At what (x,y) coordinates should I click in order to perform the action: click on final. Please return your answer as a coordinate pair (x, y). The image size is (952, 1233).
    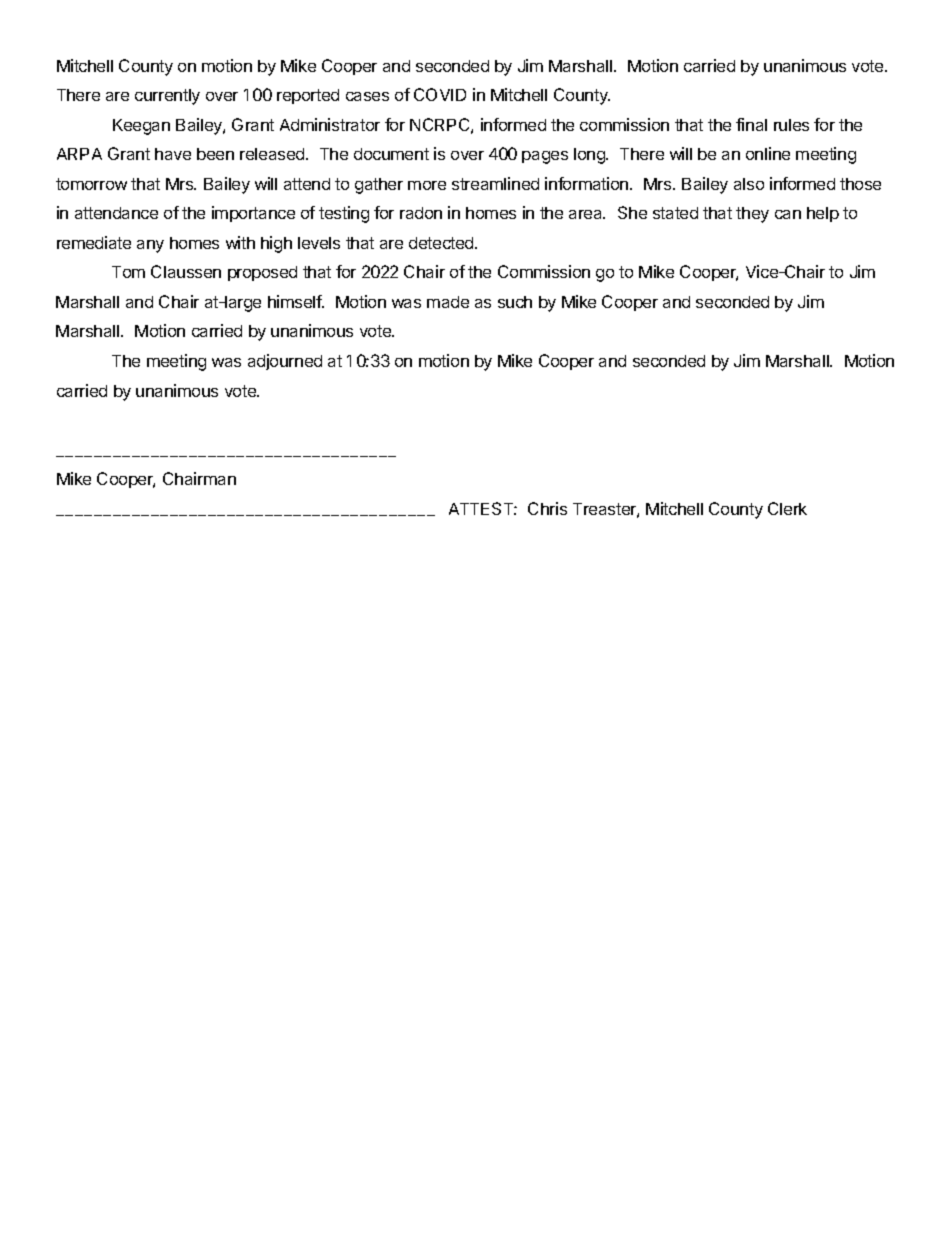
    Looking at the image, I should click on (751, 124).
